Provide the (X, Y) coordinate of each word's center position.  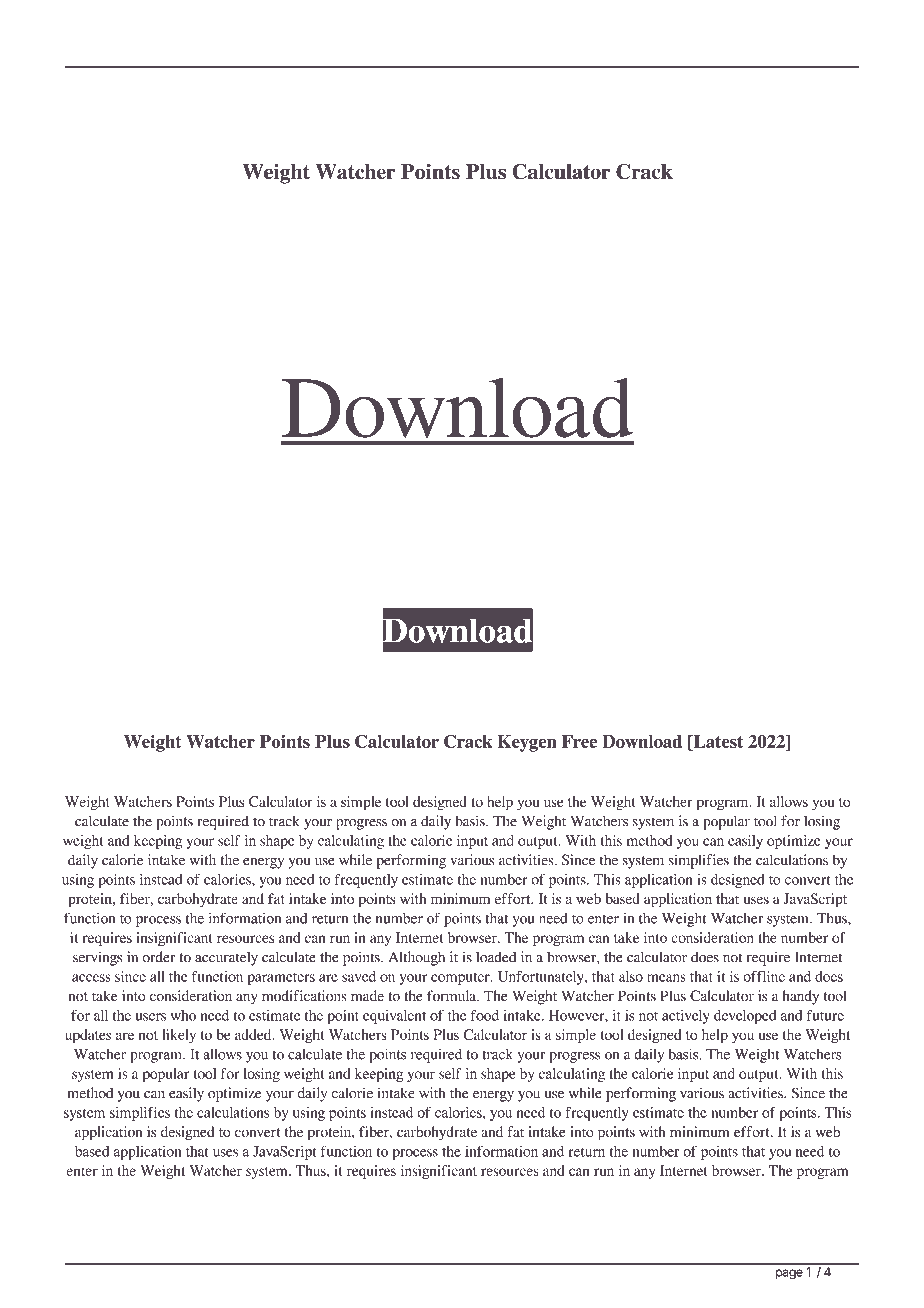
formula (452, 995)
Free (579, 741)
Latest (717, 742)
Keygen (527, 743)
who (183, 1015)
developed (745, 1017)
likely (179, 1036)
